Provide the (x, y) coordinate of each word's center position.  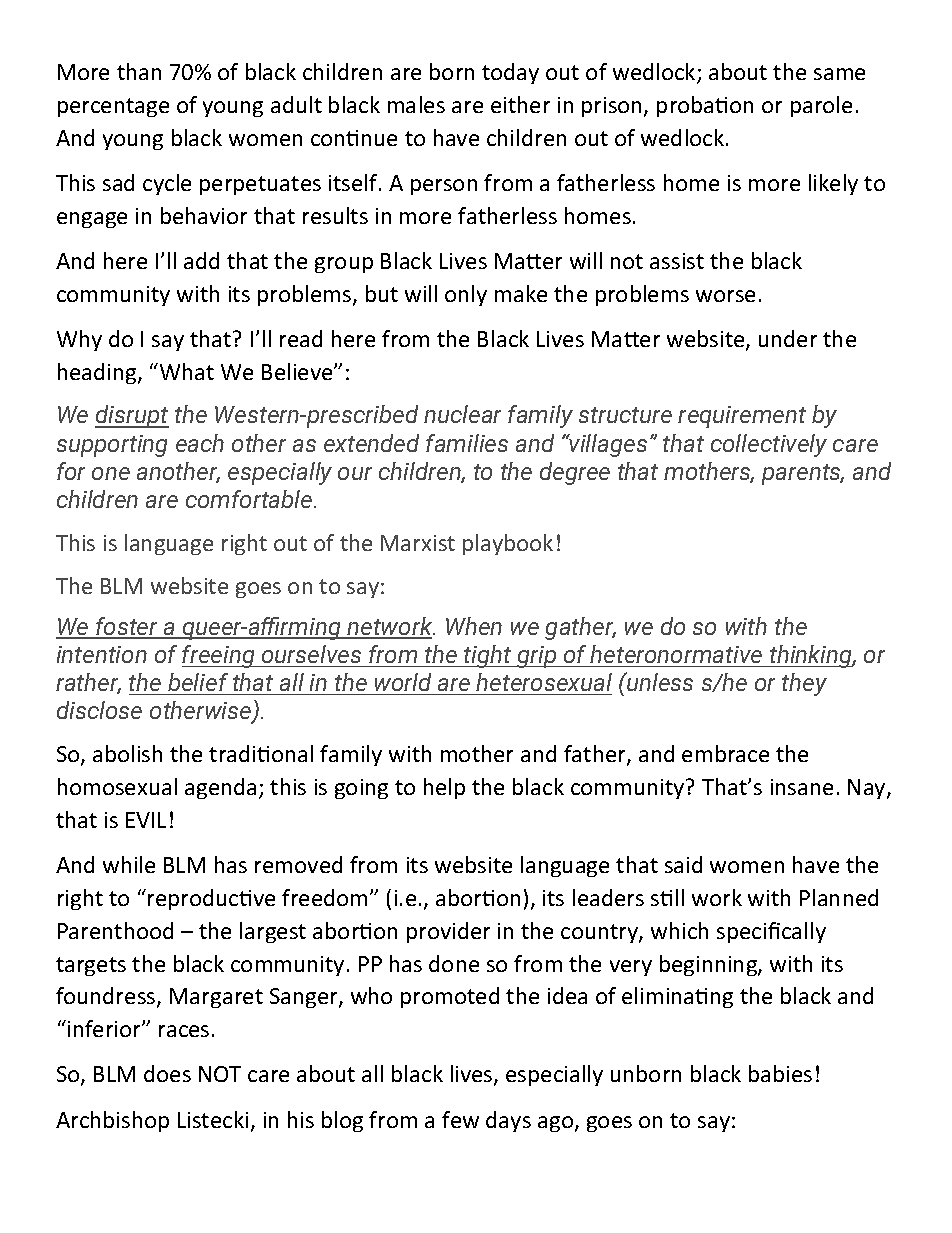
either (520, 104)
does (167, 1073)
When (474, 626)
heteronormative (676, 654)
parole (821, 106)
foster (127, 627)
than (139, 71)
